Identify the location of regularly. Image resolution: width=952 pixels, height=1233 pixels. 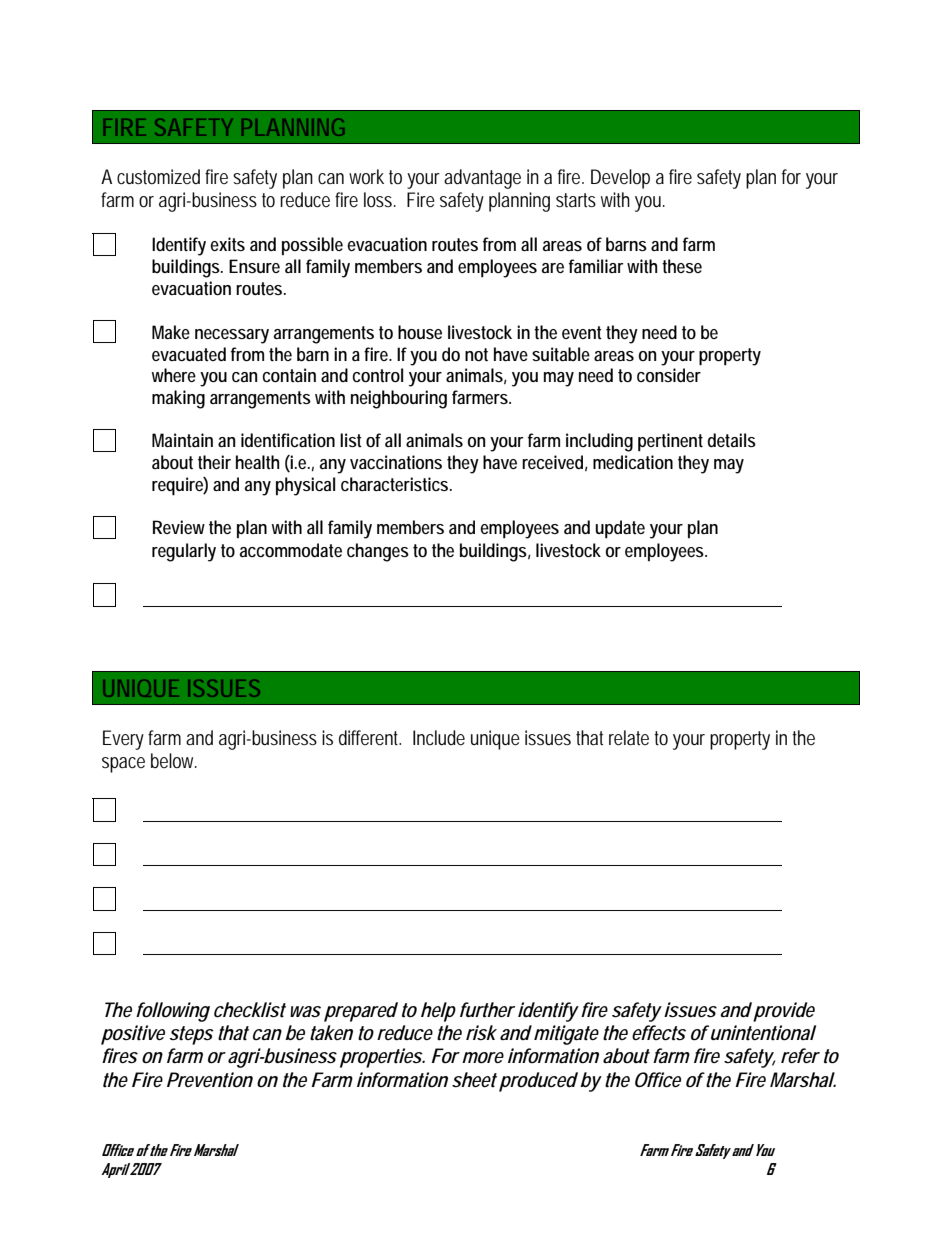
(184, 552).
